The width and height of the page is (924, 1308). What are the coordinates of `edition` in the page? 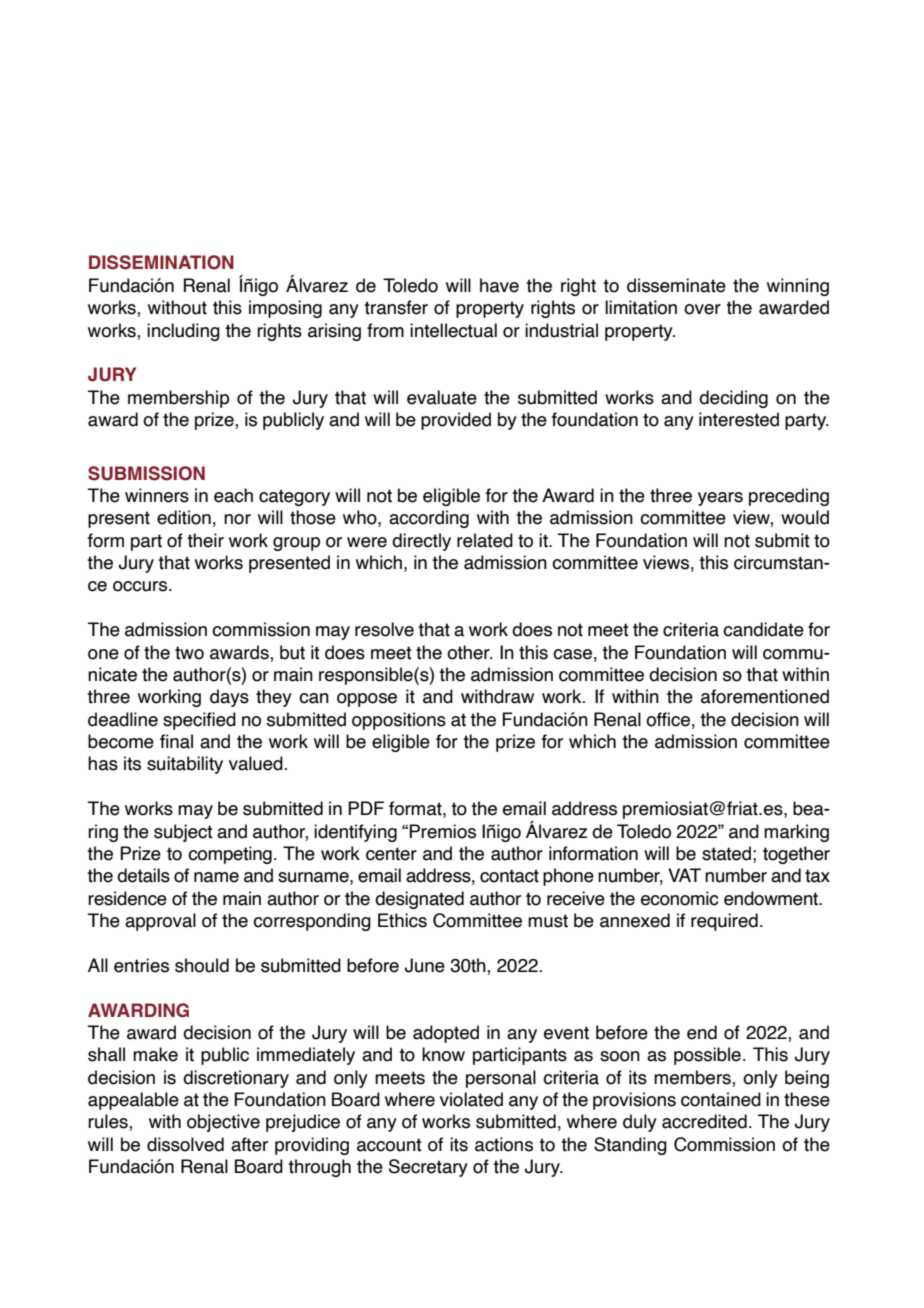 It's located at (184, 517).
